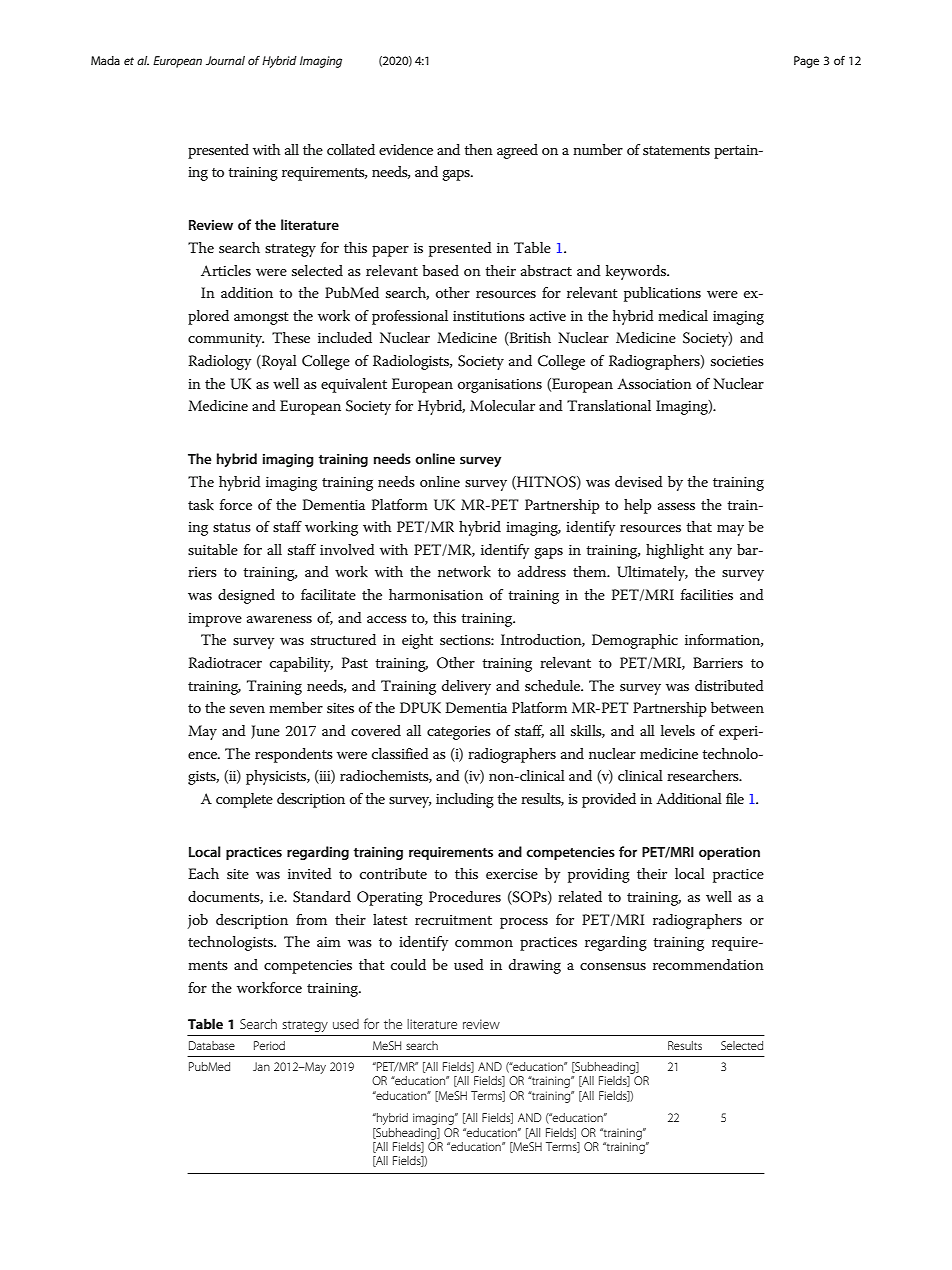 Image resolution: width=952 pixels, height=1270 pixels. Describe the element at coordinates (806, 62) in the screenshot. I see `Page` at that location.
